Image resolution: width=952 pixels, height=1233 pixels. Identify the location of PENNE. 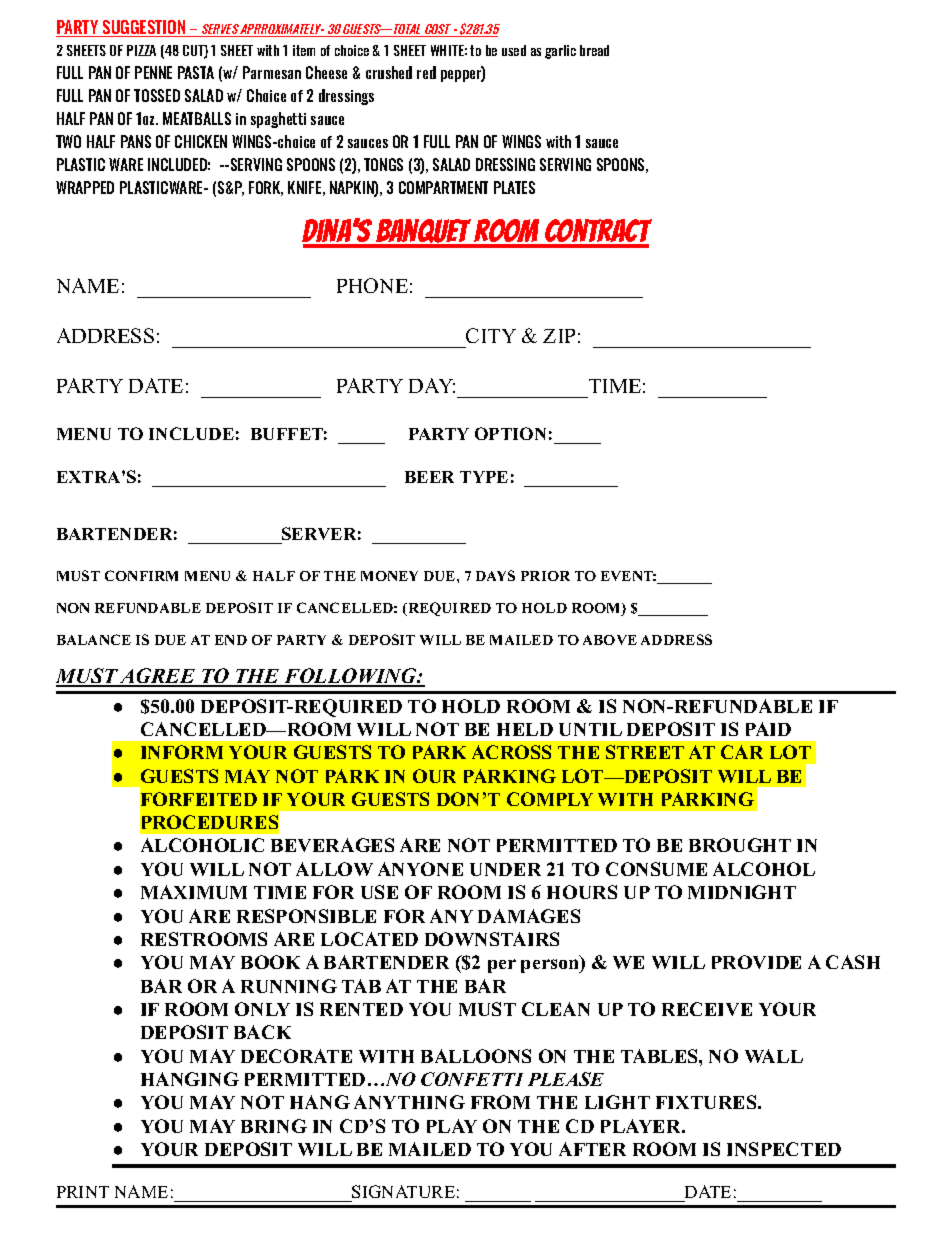
(153, 72).
